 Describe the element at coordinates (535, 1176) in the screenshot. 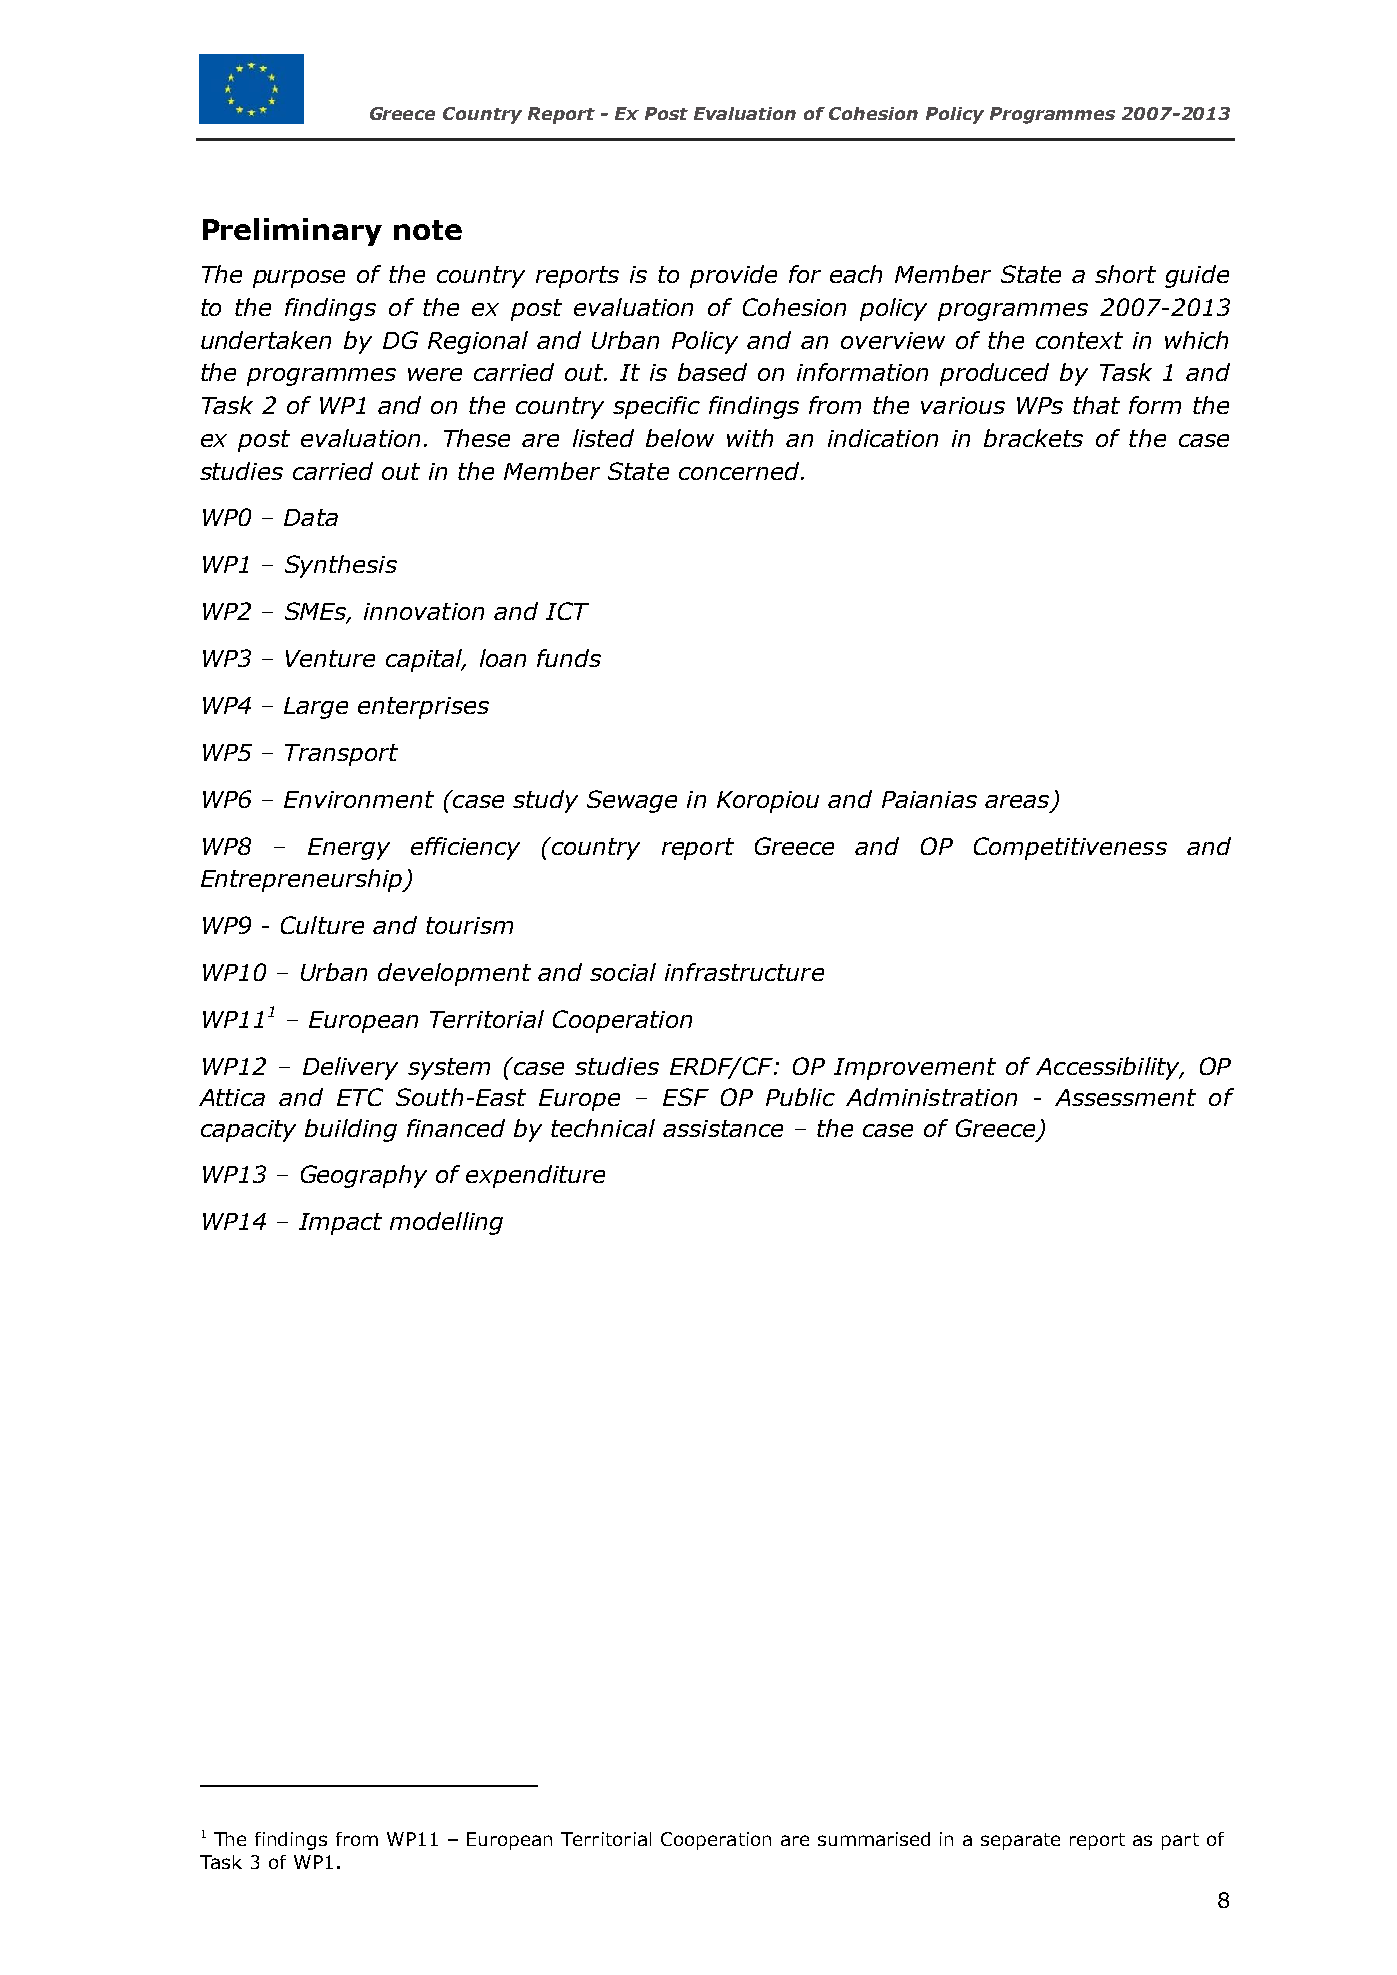

I see `expenditure` at that location.
